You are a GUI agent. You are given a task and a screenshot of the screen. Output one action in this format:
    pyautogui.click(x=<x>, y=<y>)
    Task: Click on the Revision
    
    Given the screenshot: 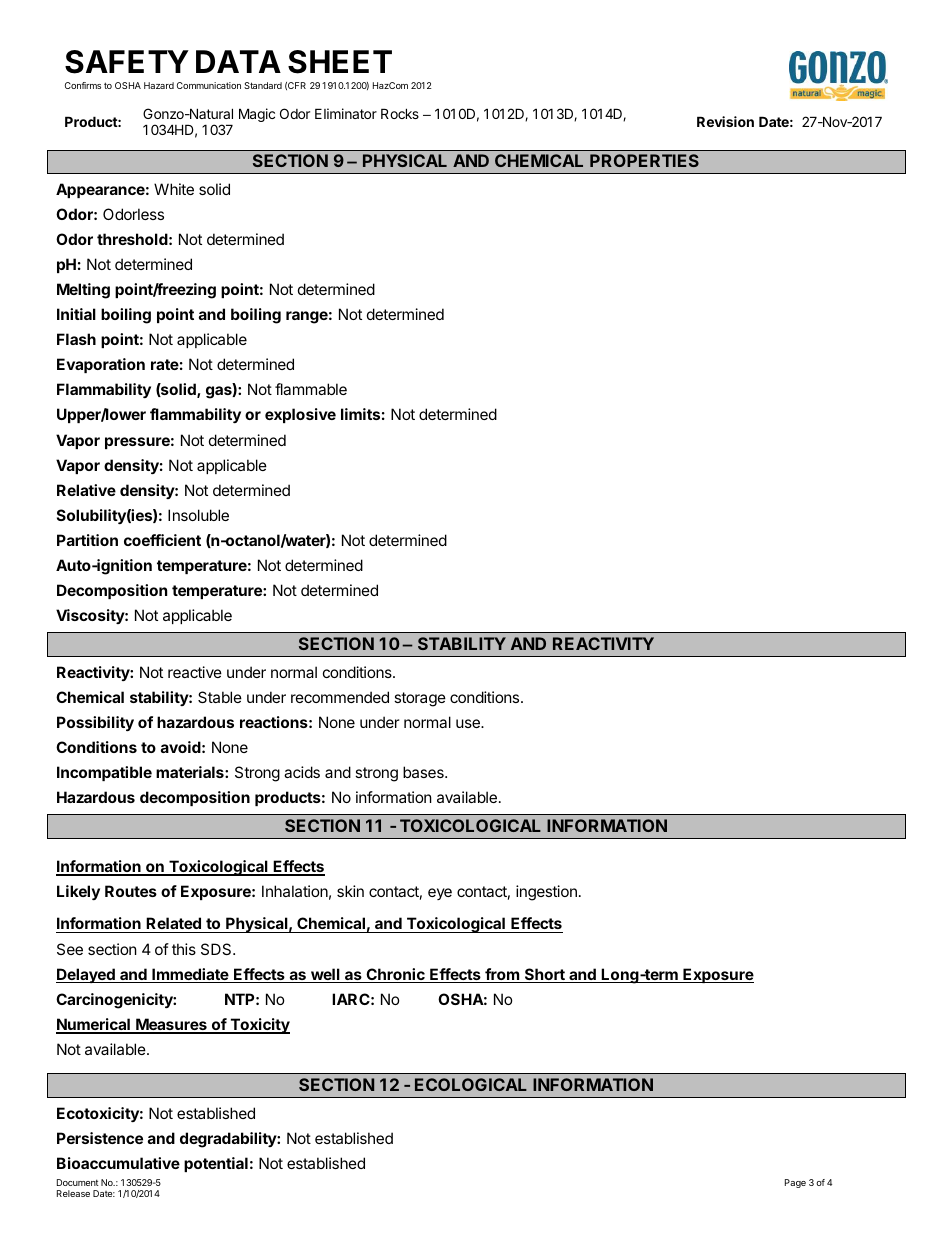 What is the action you would take?
    pyautogui.click(x=725, y=121)
